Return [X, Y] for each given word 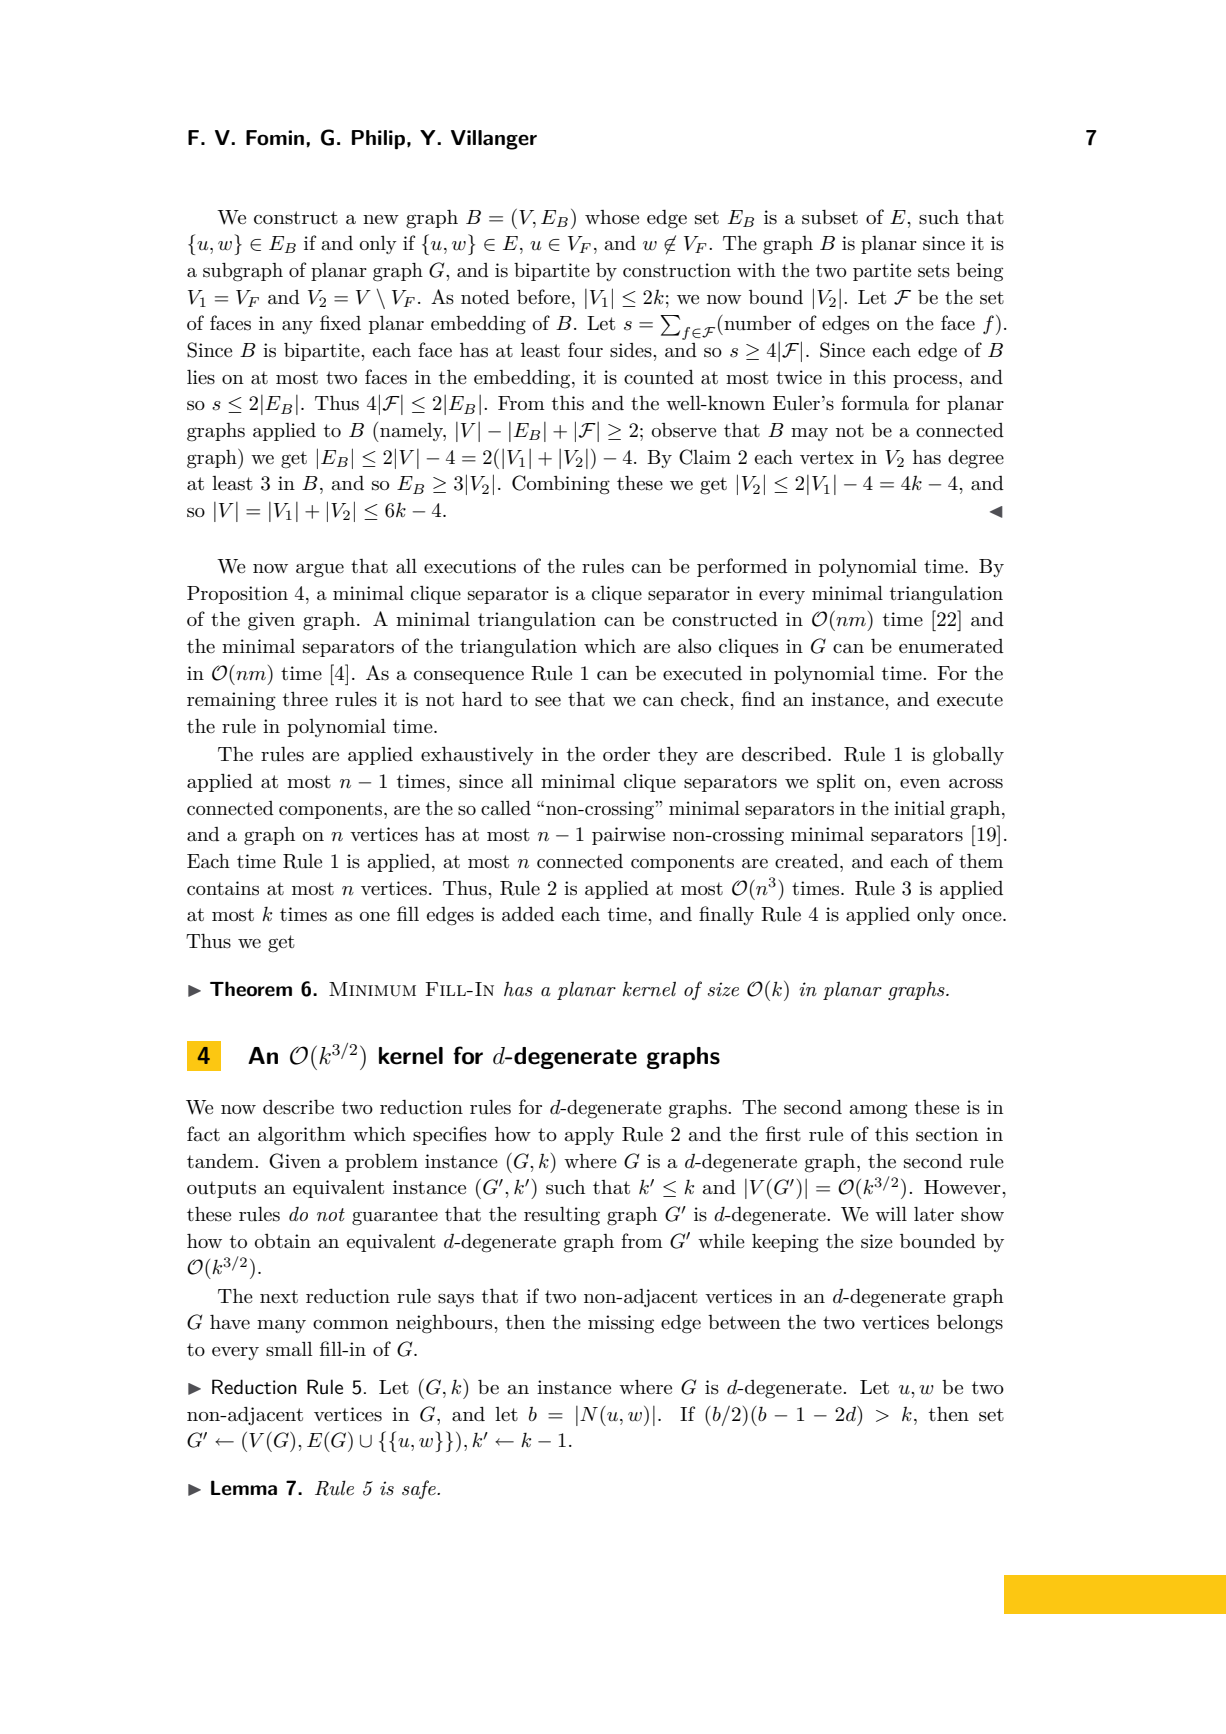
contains [223, 888]
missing [621, 1324]
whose [612, 217]
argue [320, 570]
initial [919, 808]
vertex [827, 457]
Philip [378, 140]
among [878, 1111]
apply [589, 1136]
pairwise [628, 836]
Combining [561, 485]
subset [830, 217]
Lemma [244, 1488]
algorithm [302, 1136]
